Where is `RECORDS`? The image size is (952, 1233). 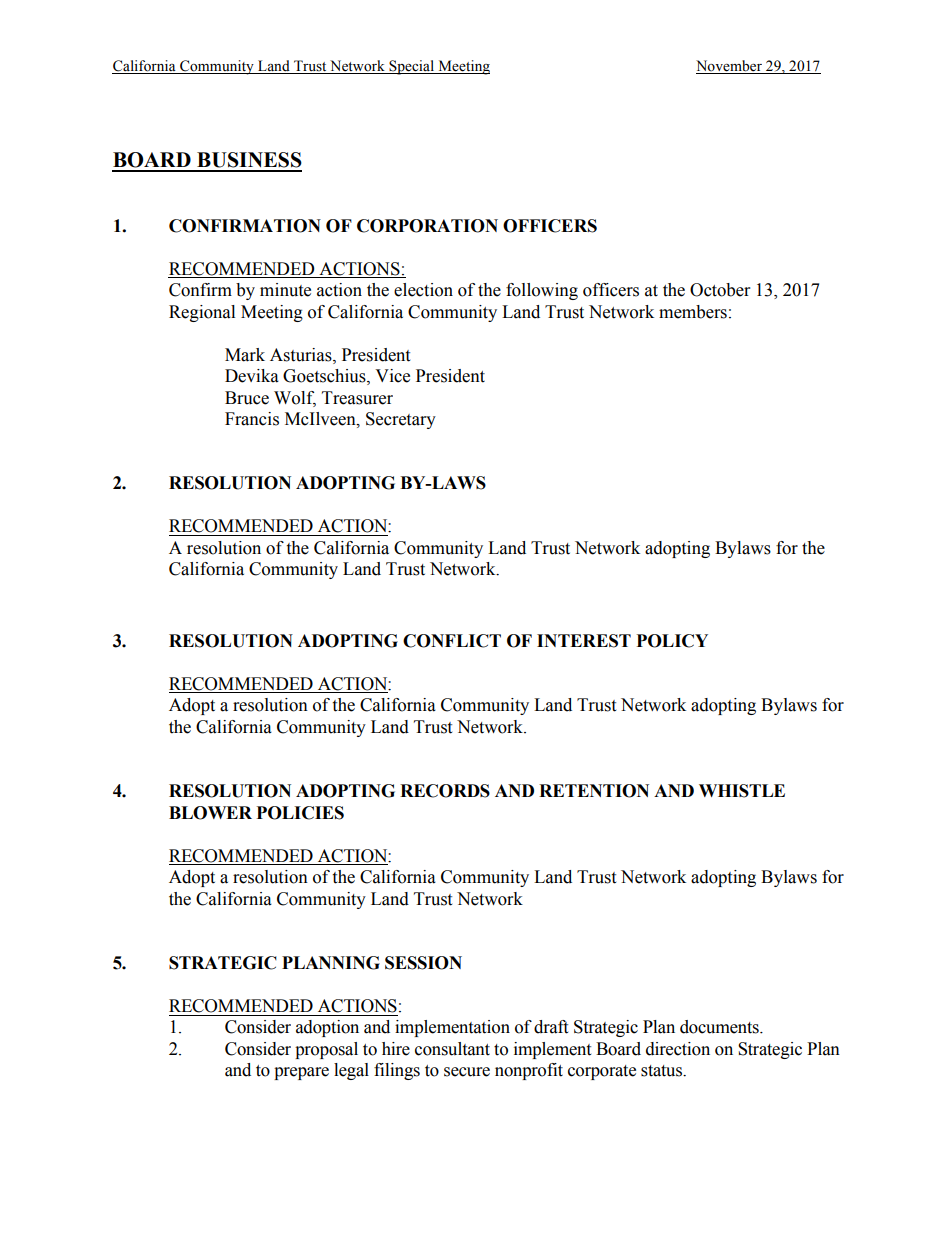
RECORDS is located at coordinates (445, 791).
